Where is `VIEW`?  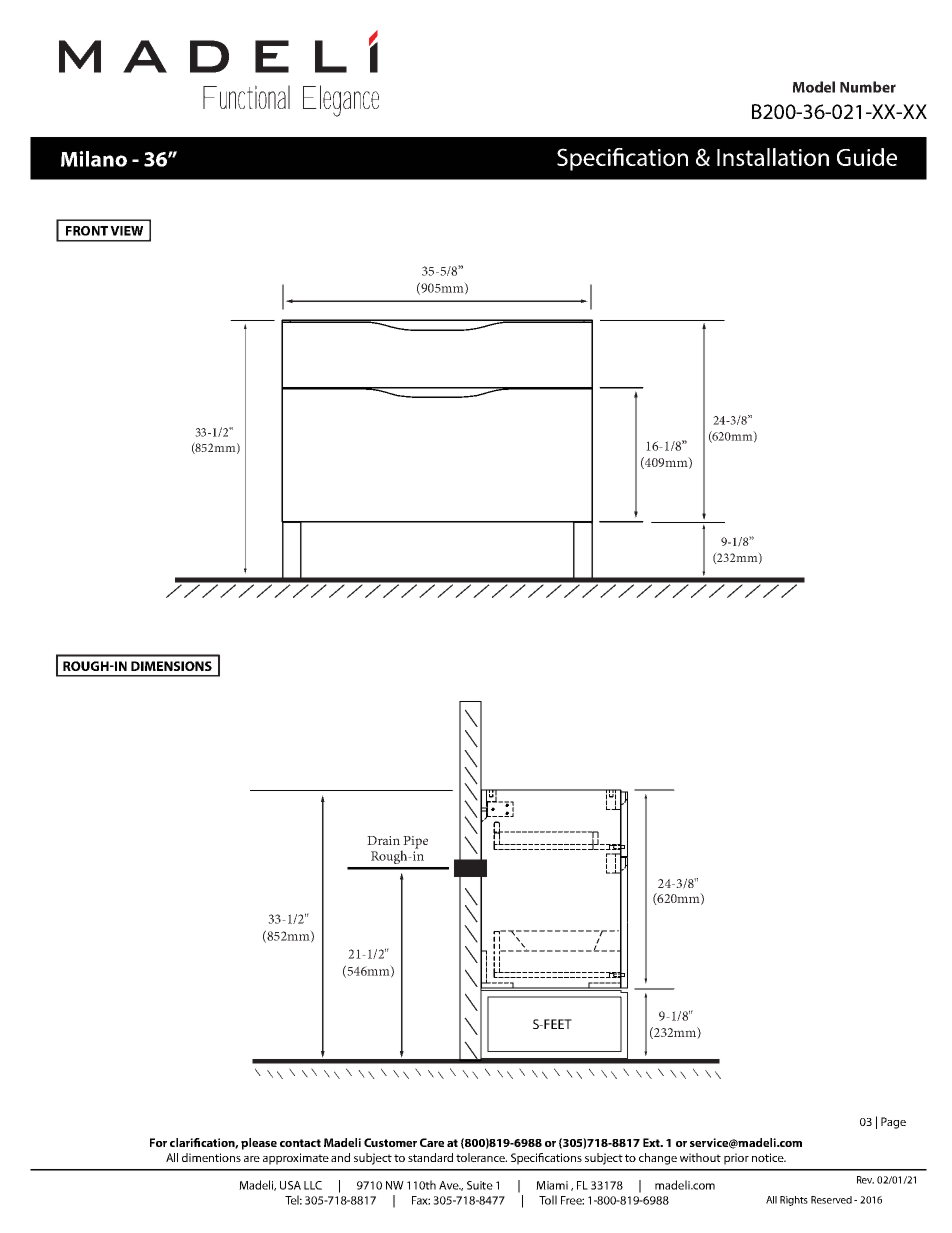 VIEW is located at coordinates (126, 231).
